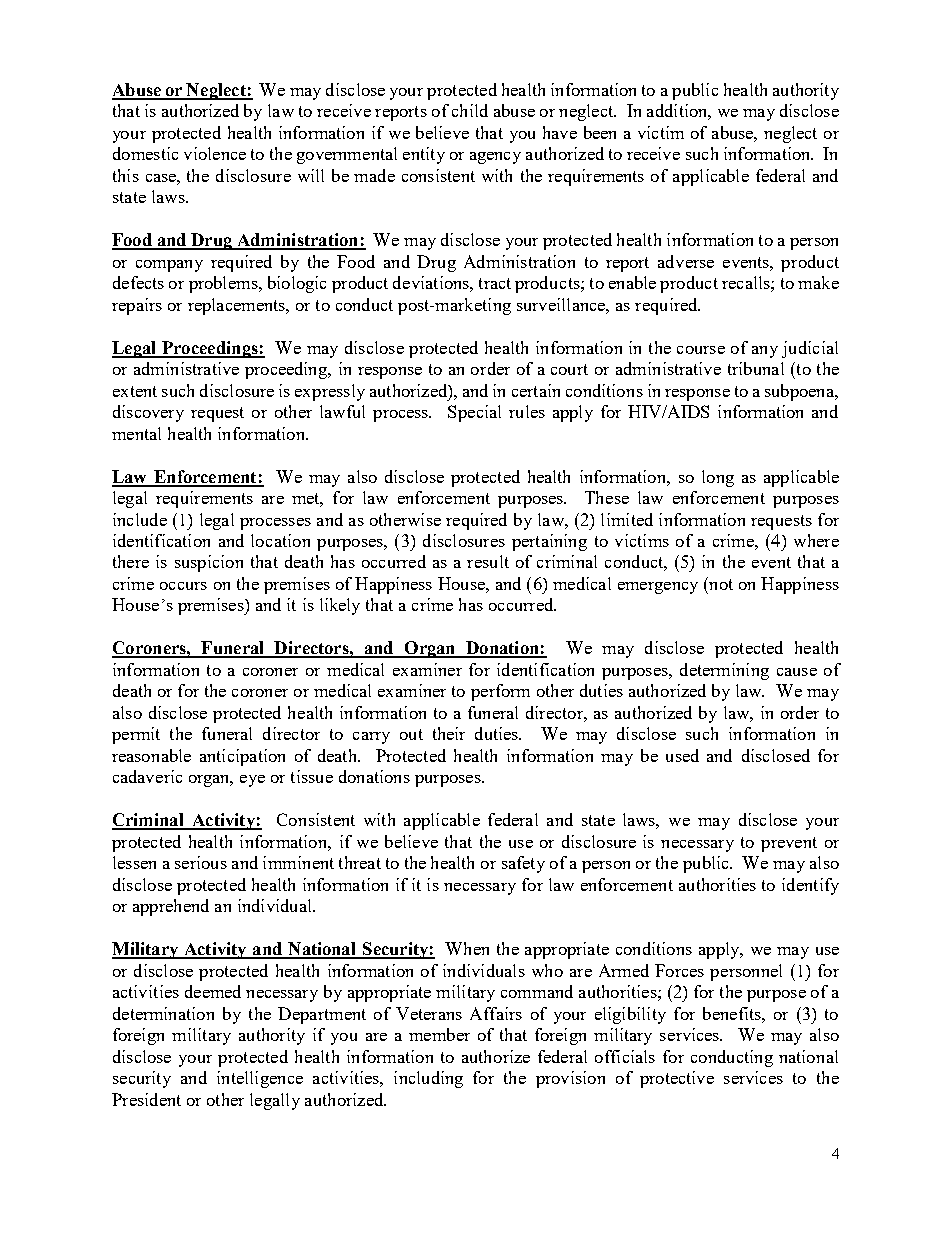 This screenshot has height=1233, width=952. What do you see at coordinates (260, 1079) in the screenshot?
I see `intelligence` at bounding box center [260, 1079].
